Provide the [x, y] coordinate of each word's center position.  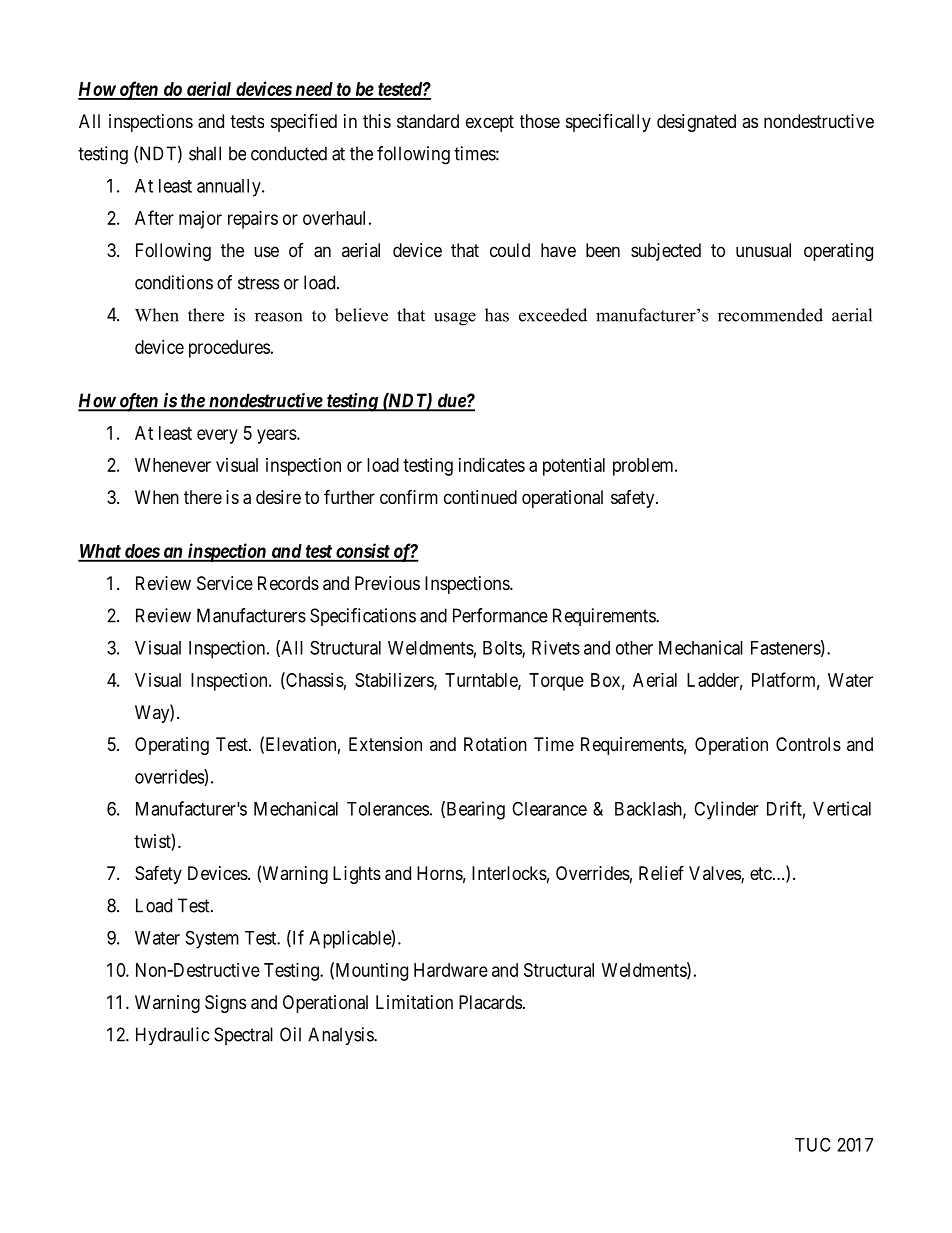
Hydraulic [172, 1036]
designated [696, 123]
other [634, 648]
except [490, 123]
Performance [500, 615]
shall [205, 153]
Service [225, 583]
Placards [490, 1002]
